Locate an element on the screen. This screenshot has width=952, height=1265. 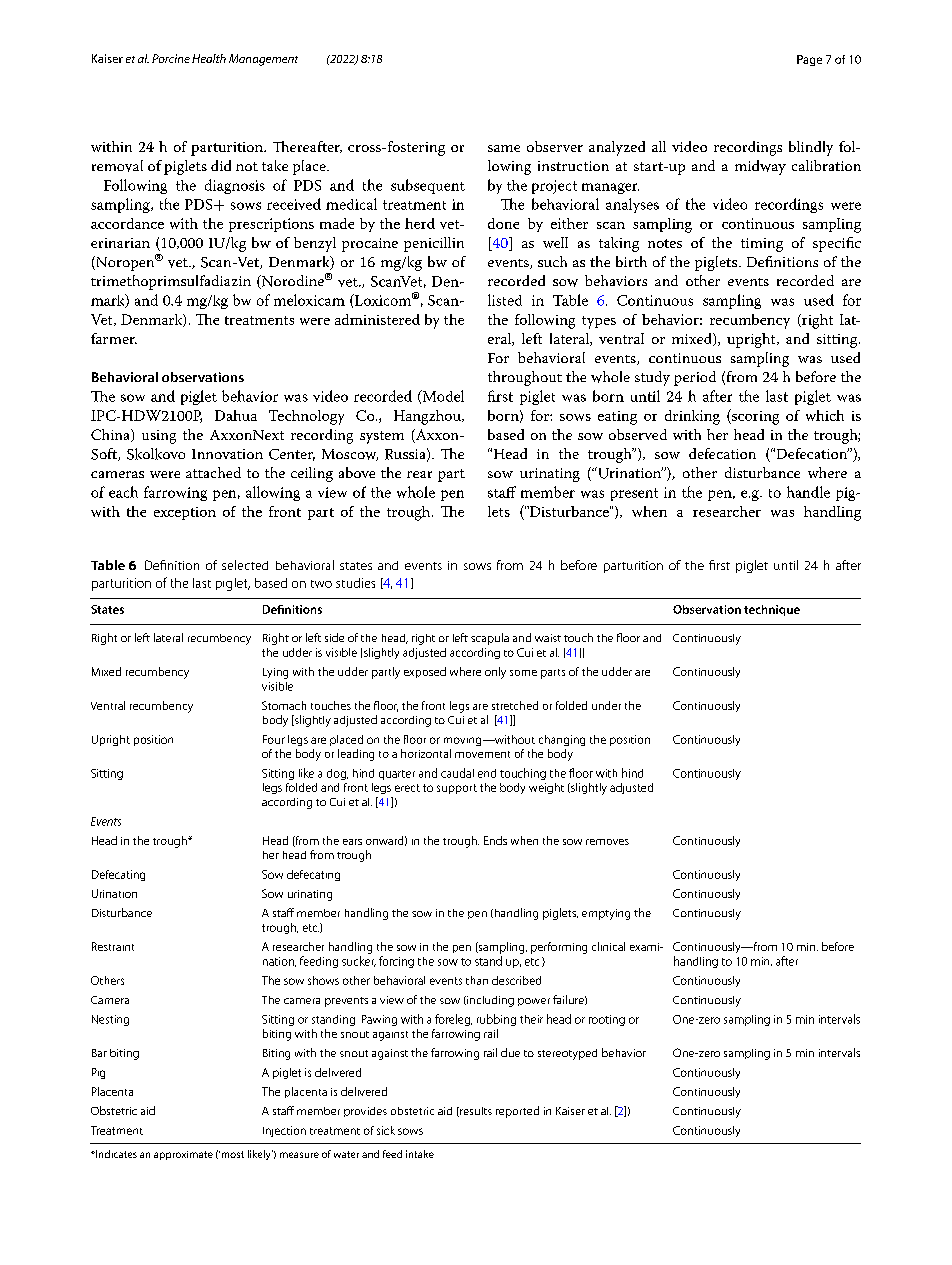
throughout is located at coordinates (525, 378).
